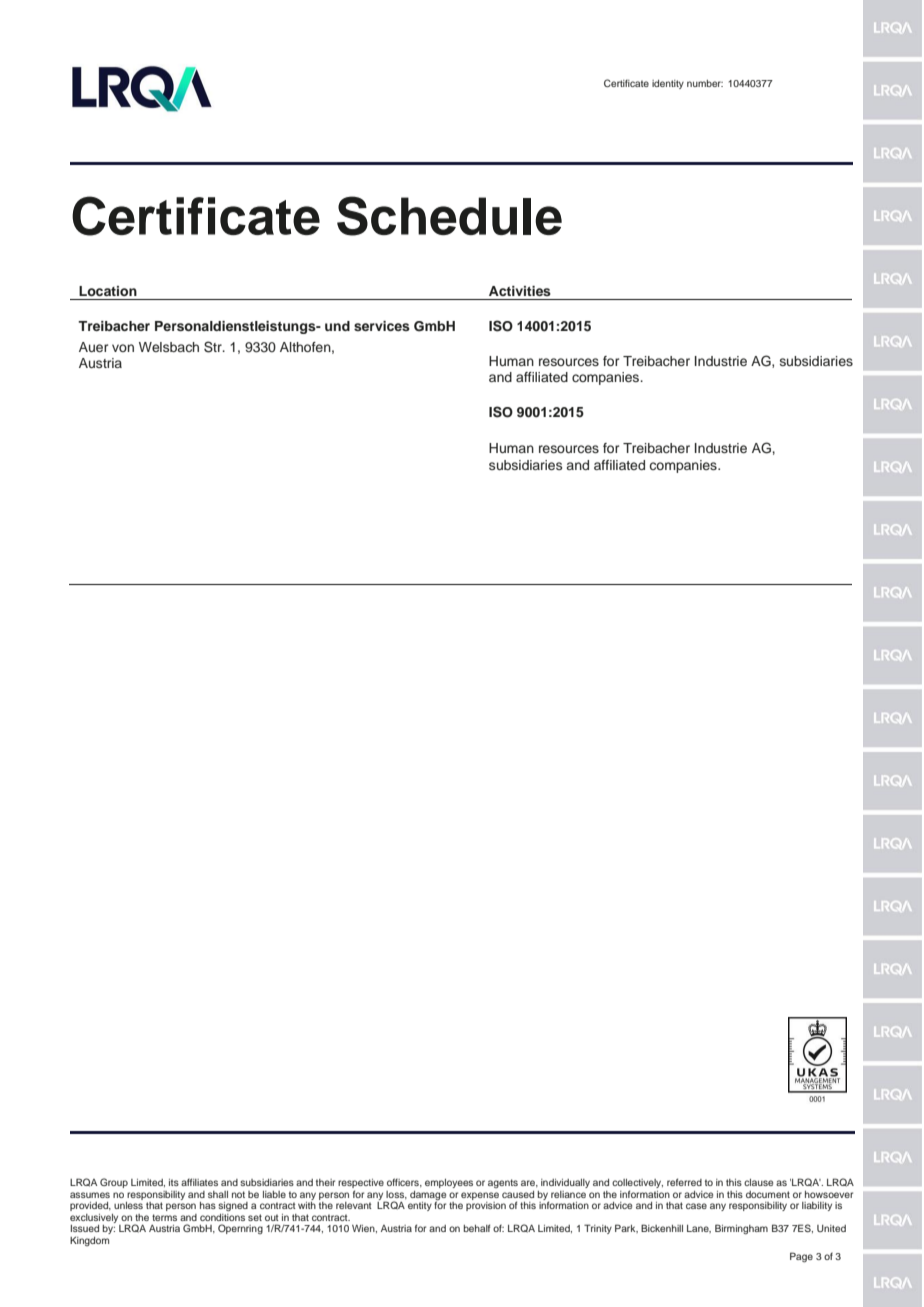  Describe the element at coordinates (382, 326) in the screenshot. I see `services` at that location.
